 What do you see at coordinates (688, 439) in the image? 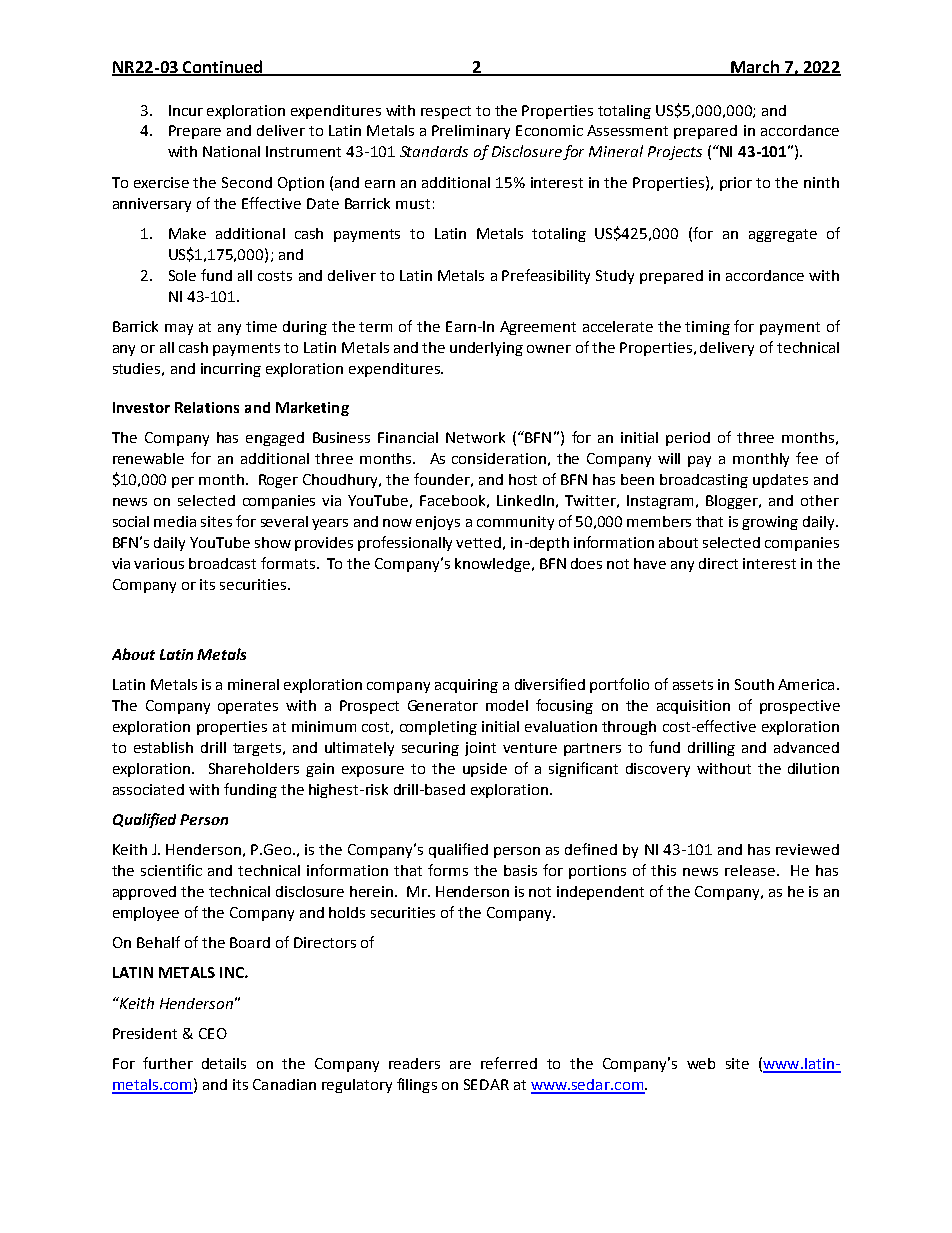
I see `period` at bounding box center [688, 439].
